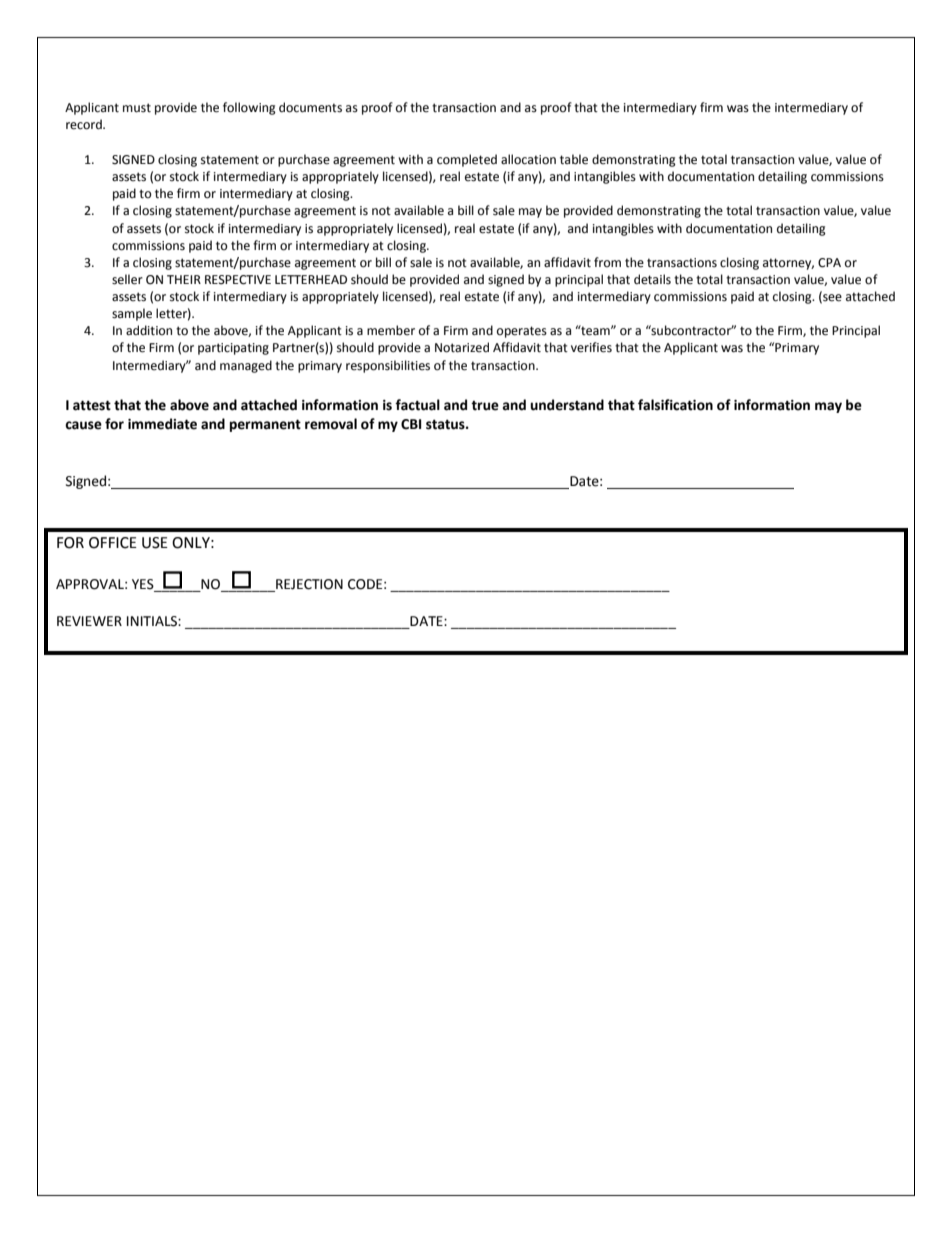 The image size is (952, 1233). I want to click on member, so click(391, 330).
